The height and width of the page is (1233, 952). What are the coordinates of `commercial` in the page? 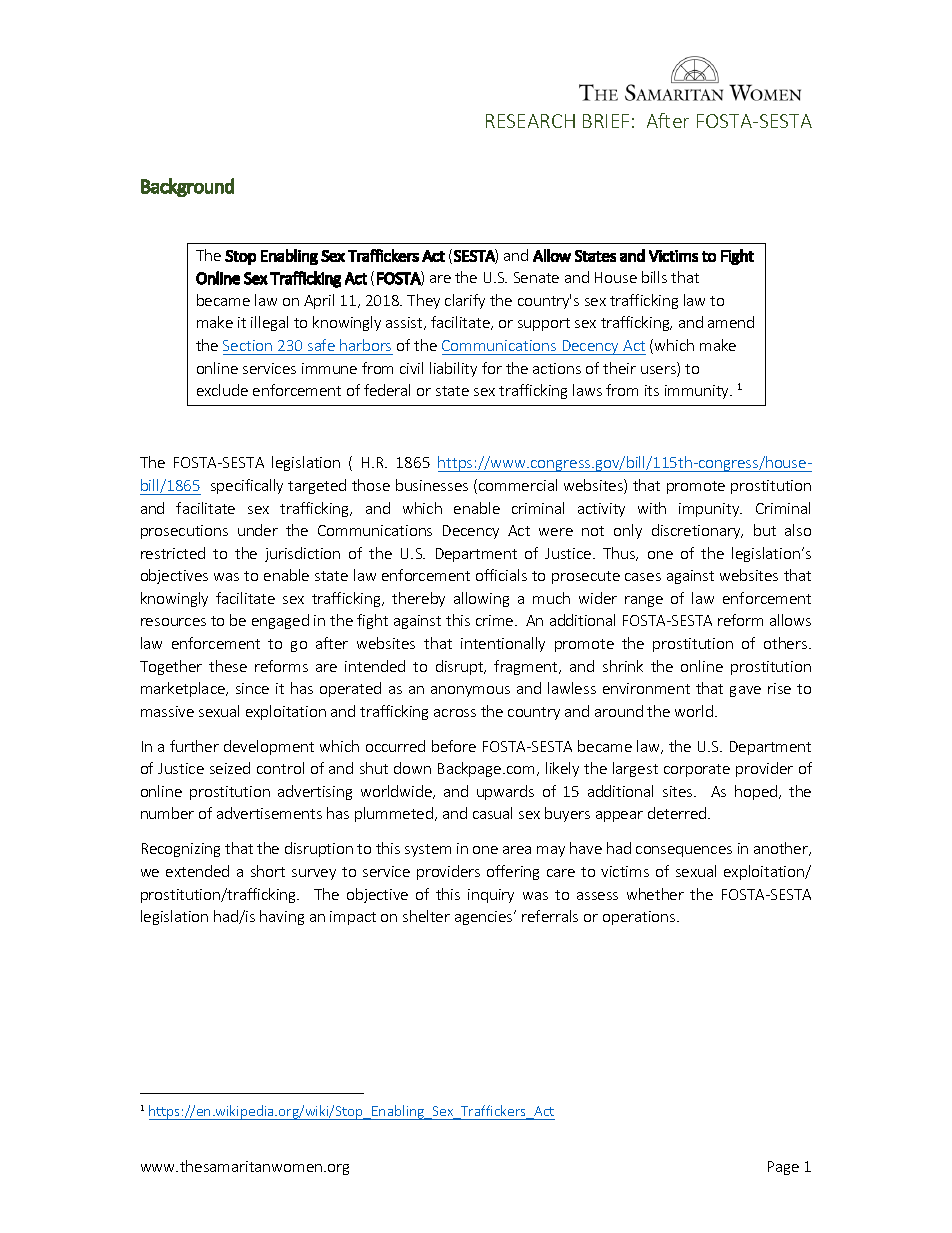 It's located at (518, 485).
